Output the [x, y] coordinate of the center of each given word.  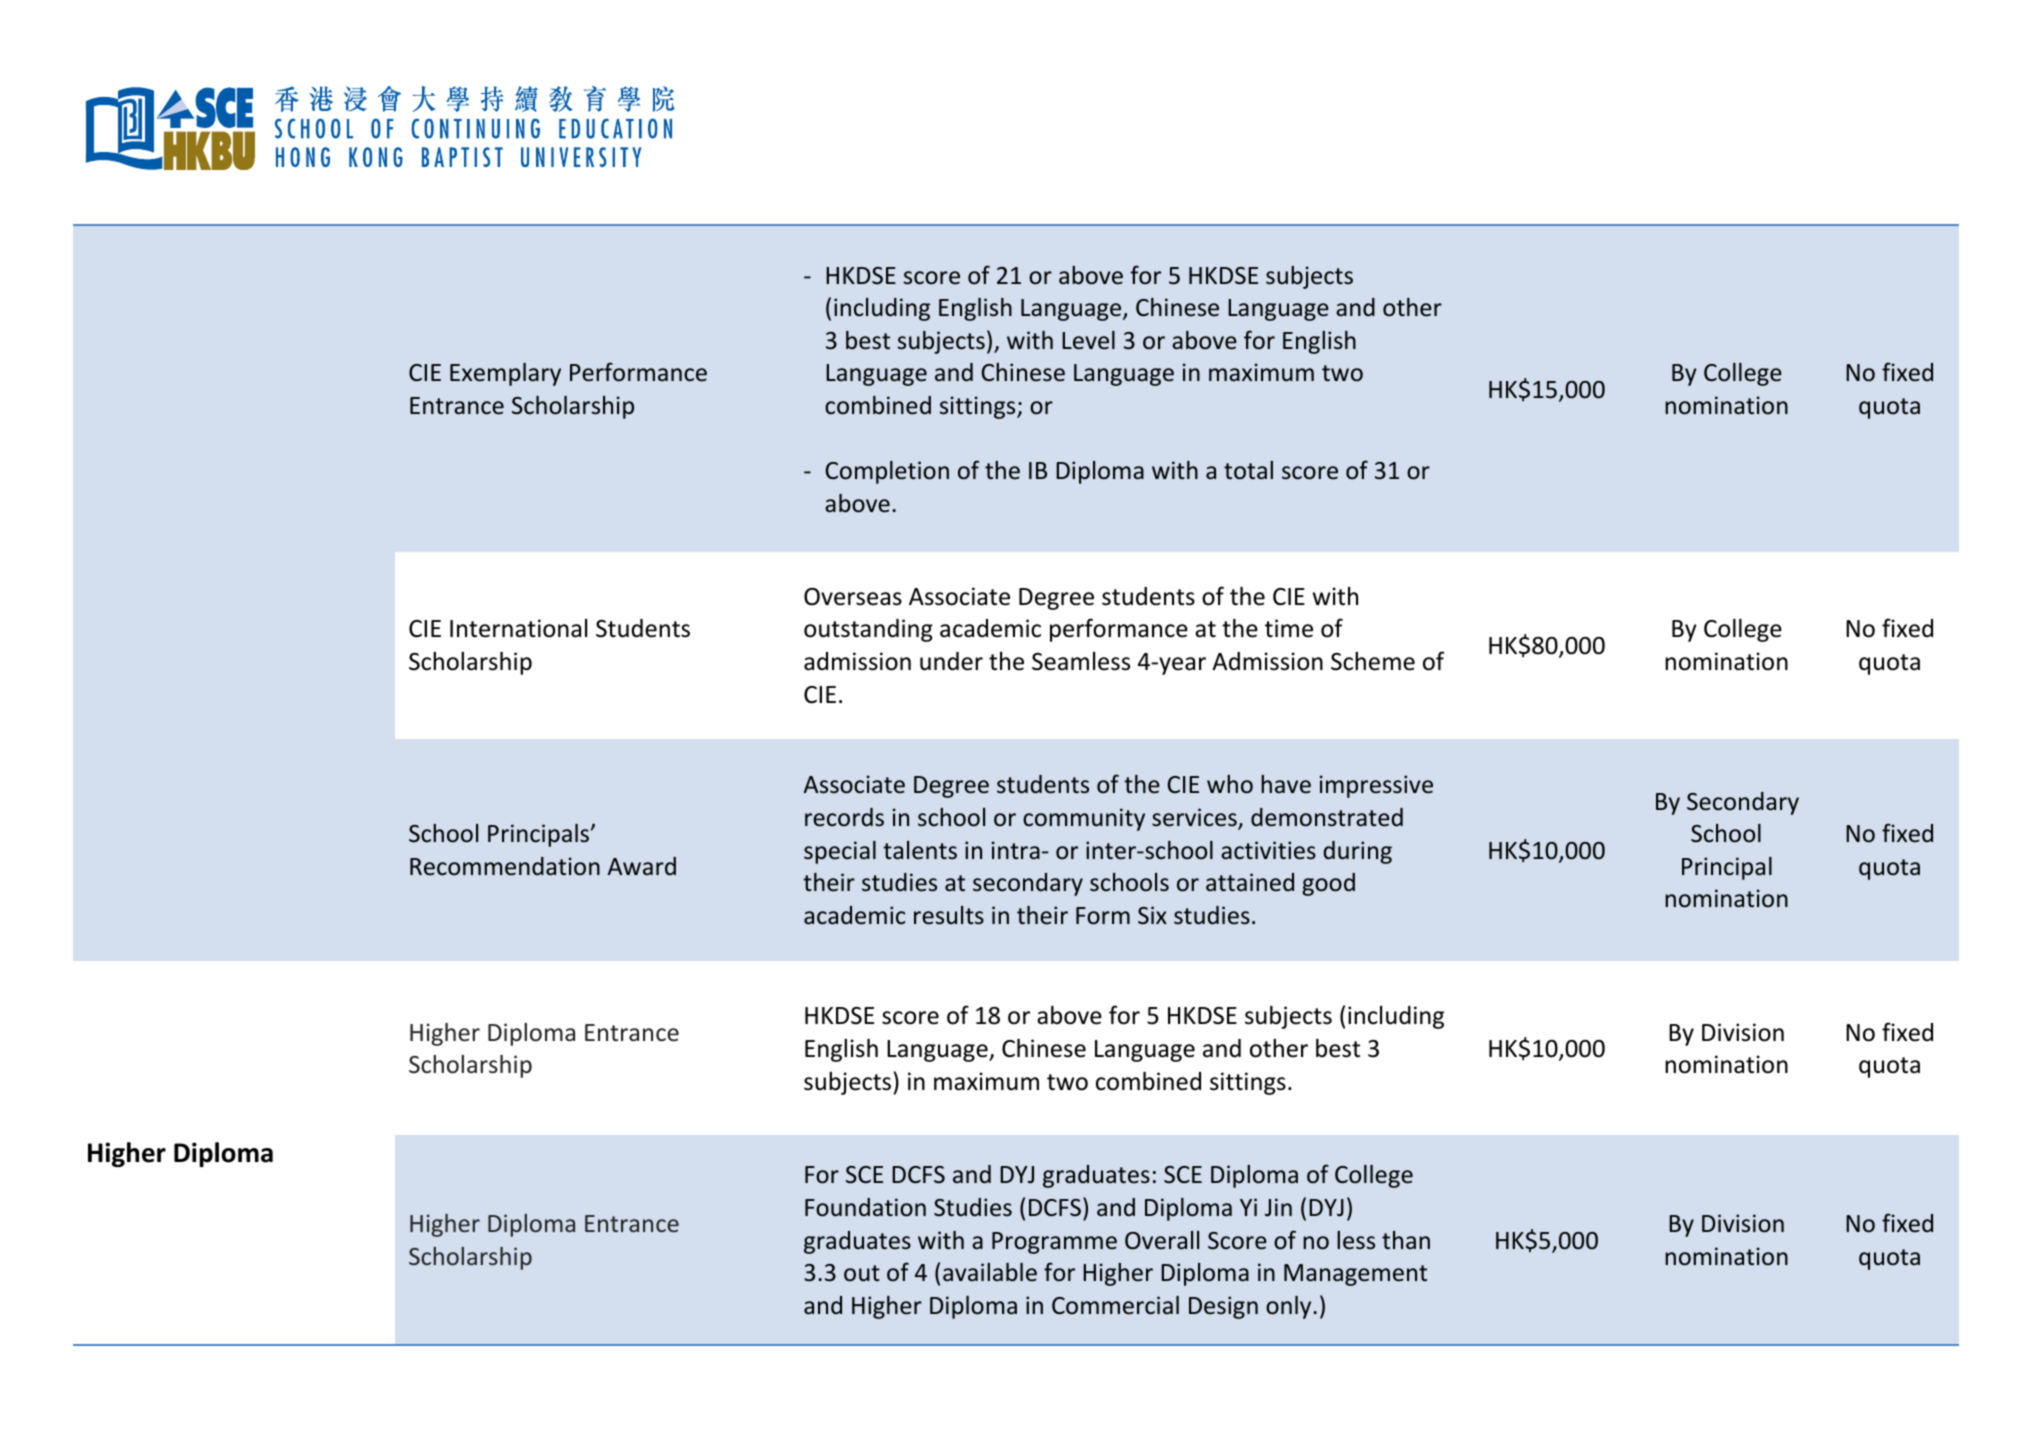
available [990, 1272]
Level [1088, 340]
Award [642, 866]
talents [920, 850]
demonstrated [1327, 817]
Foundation [865, 1207]
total [1248, 470]
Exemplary [505, 374]
